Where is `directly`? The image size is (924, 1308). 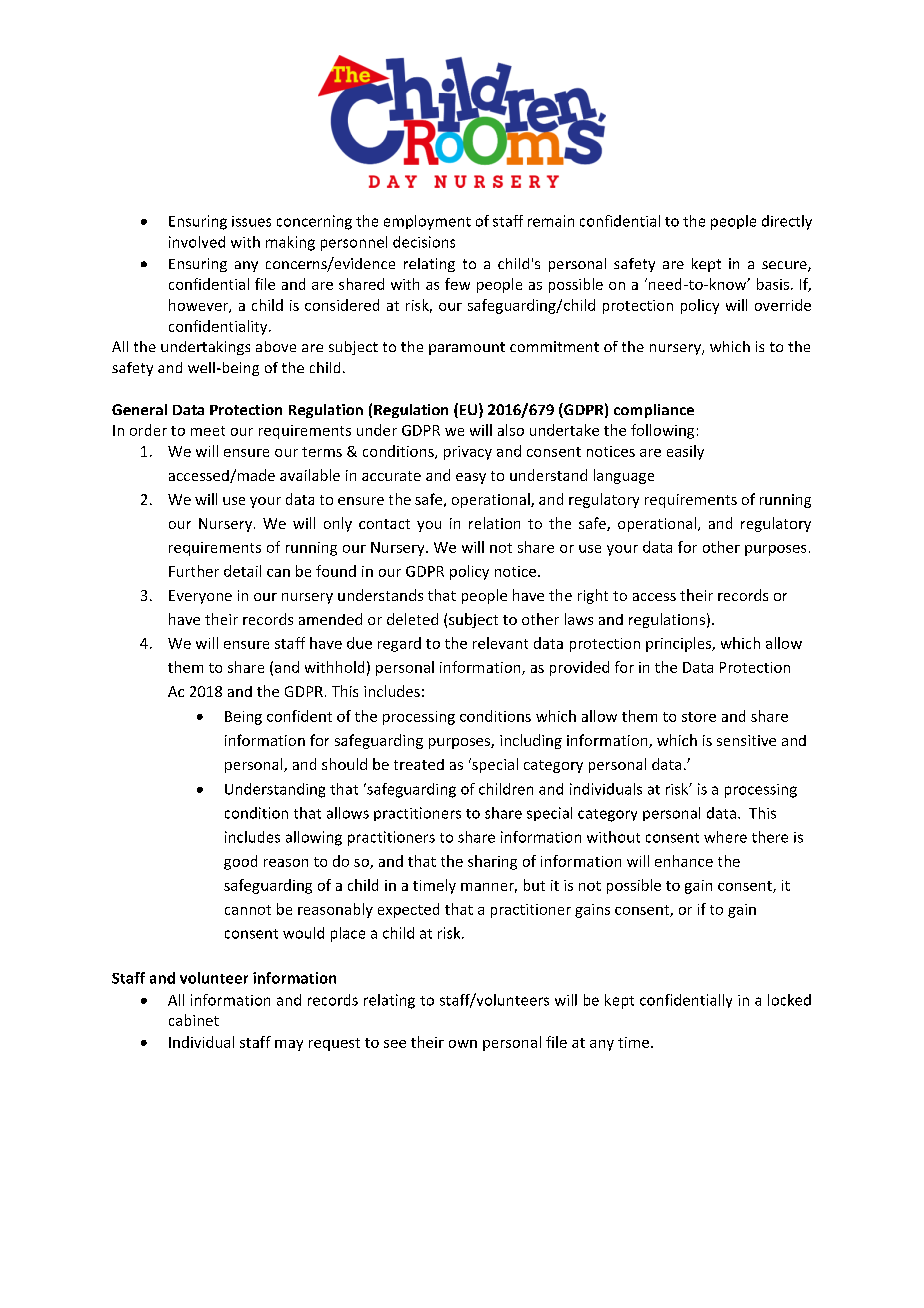 directly is located at coordinates (787, 222).
